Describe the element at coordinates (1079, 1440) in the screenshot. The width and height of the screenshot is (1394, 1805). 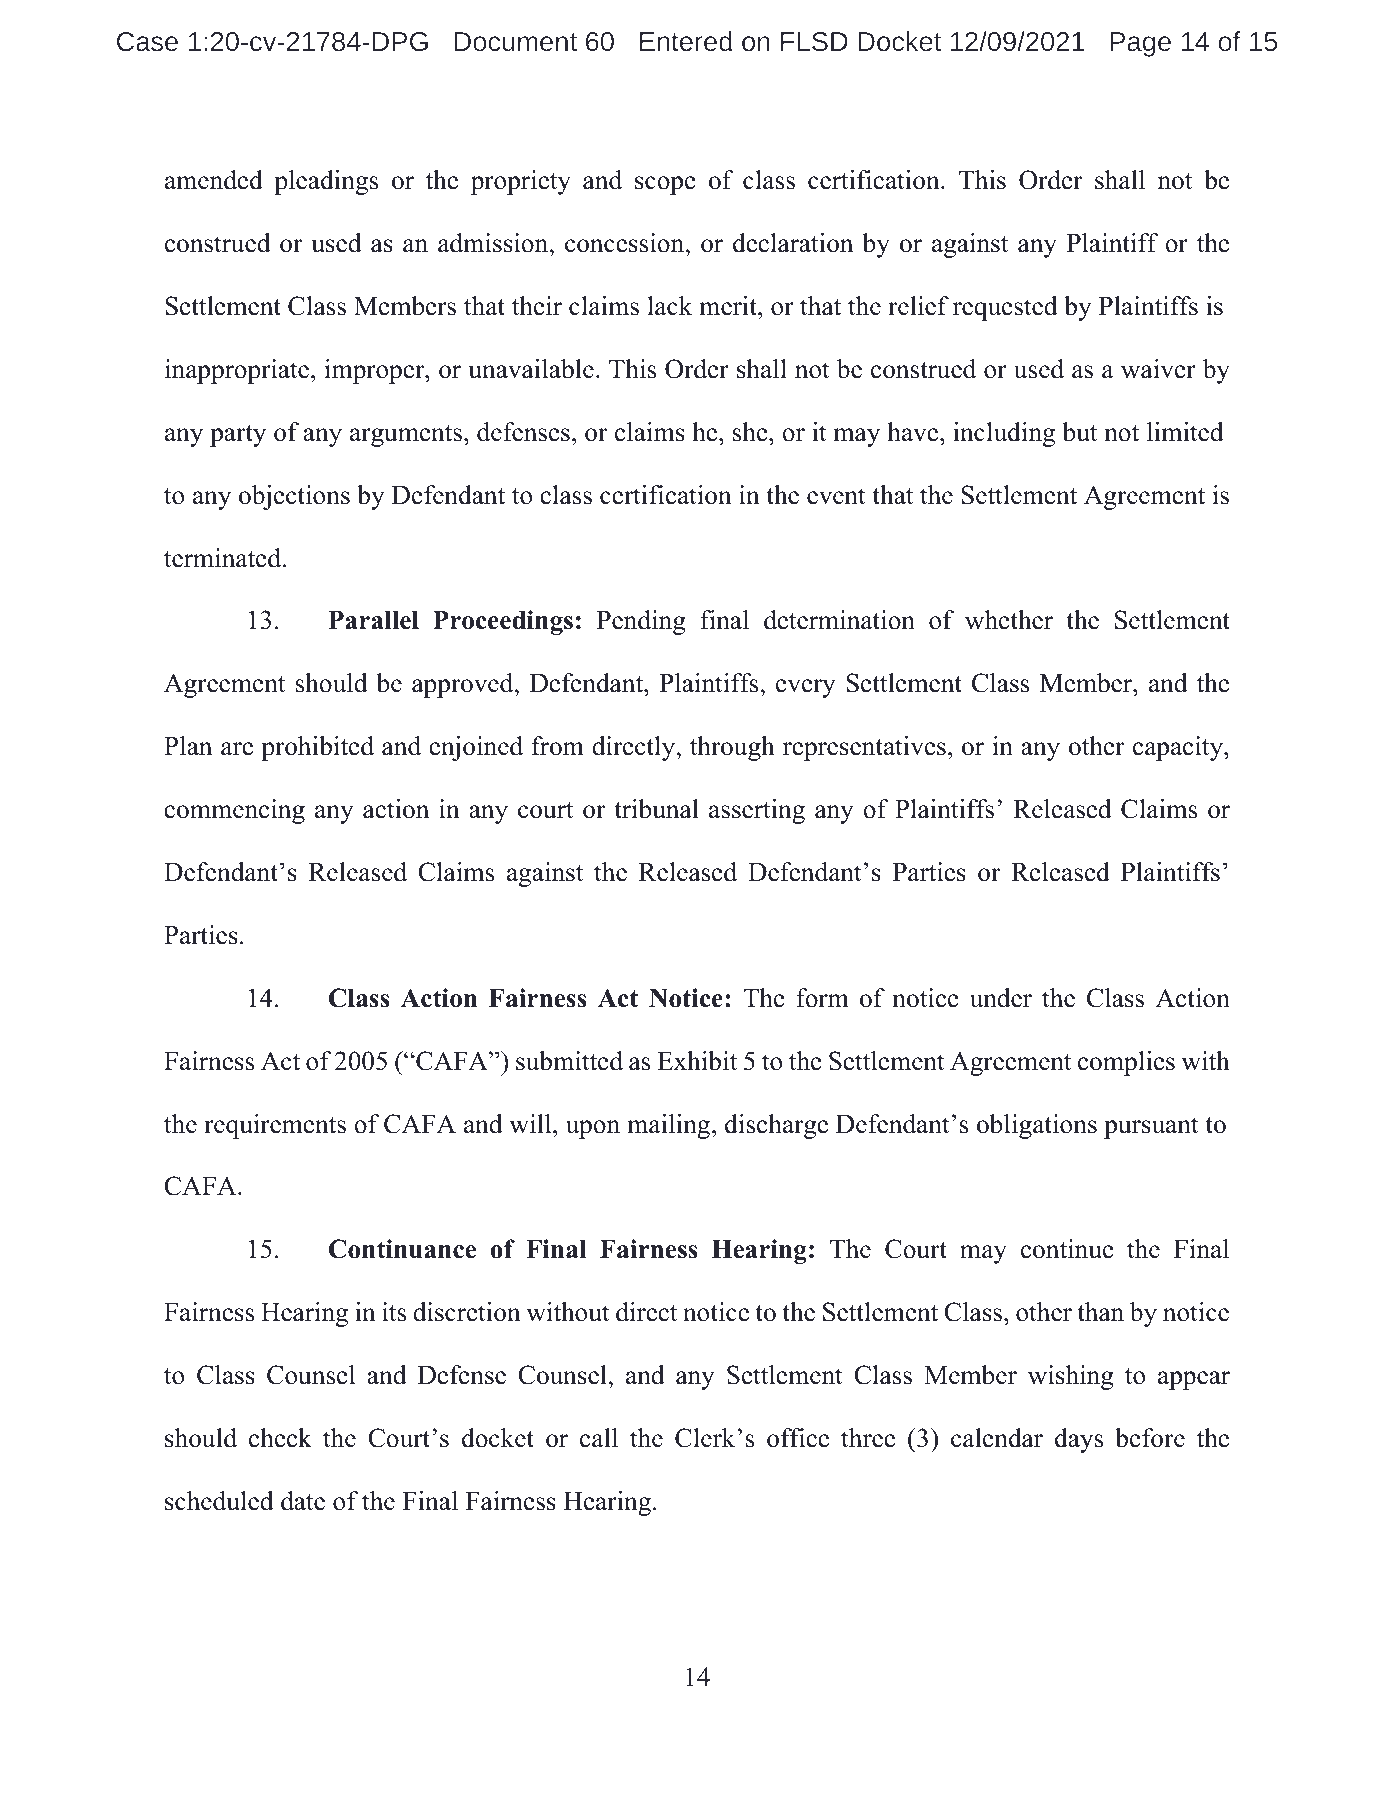
I see `days` at that location.
